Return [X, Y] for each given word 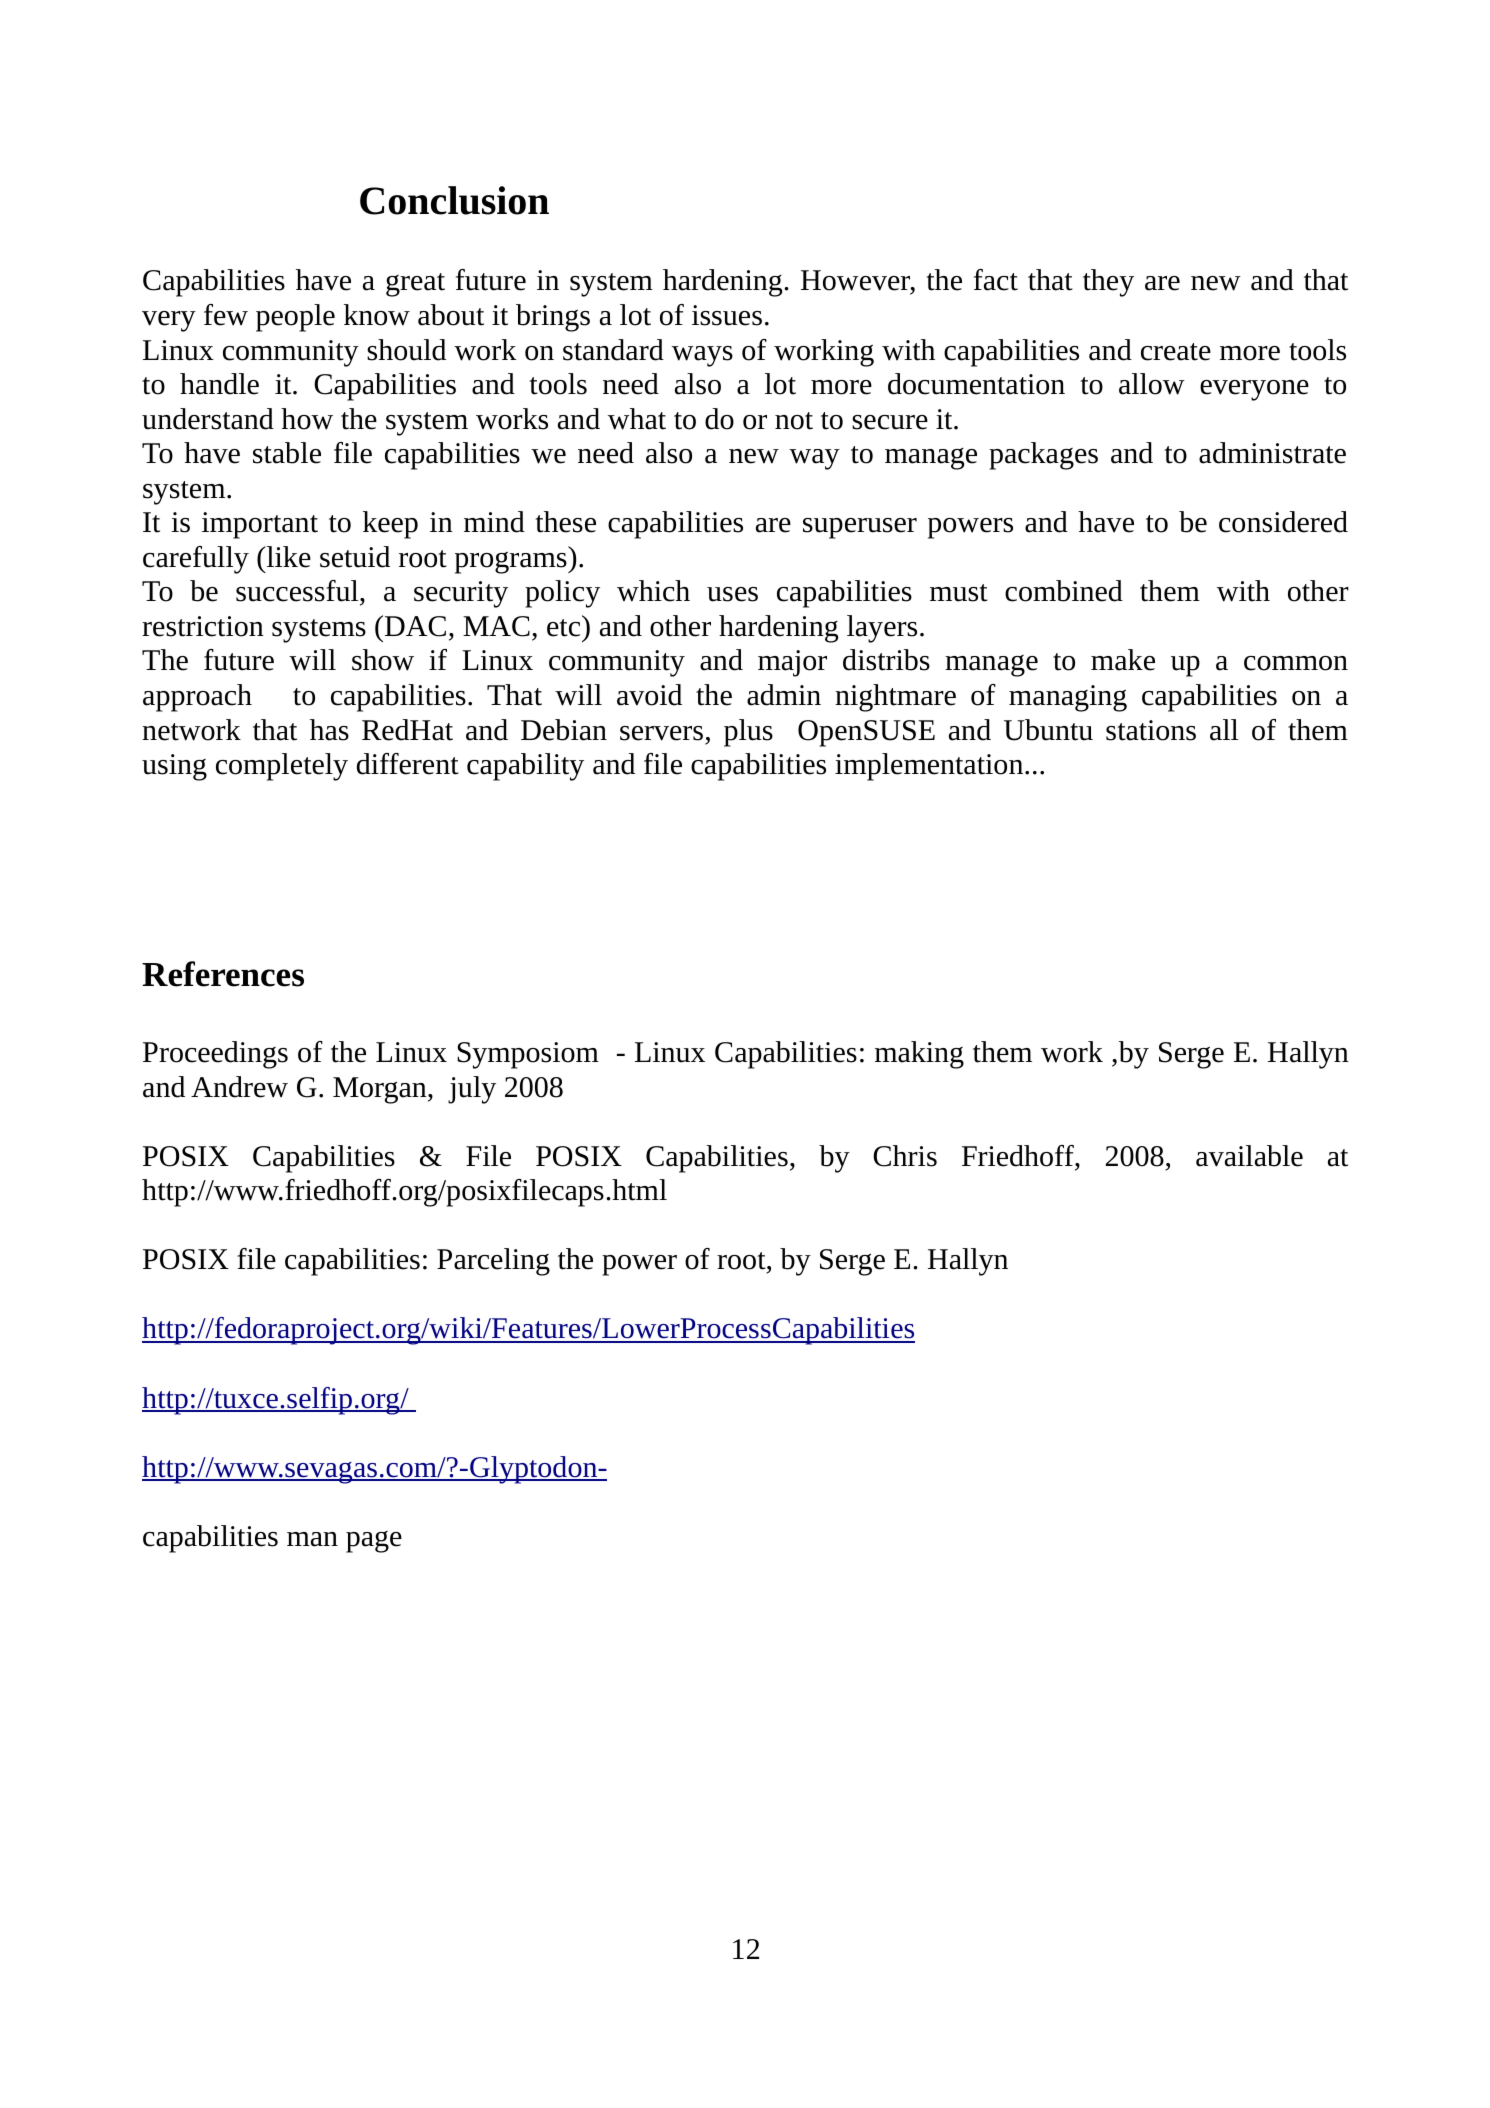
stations [1151, 730]
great [415, 285]
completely [282, 767]
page [374, 1542]
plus [748, 733]
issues [727, 315]
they [1108, 283]
